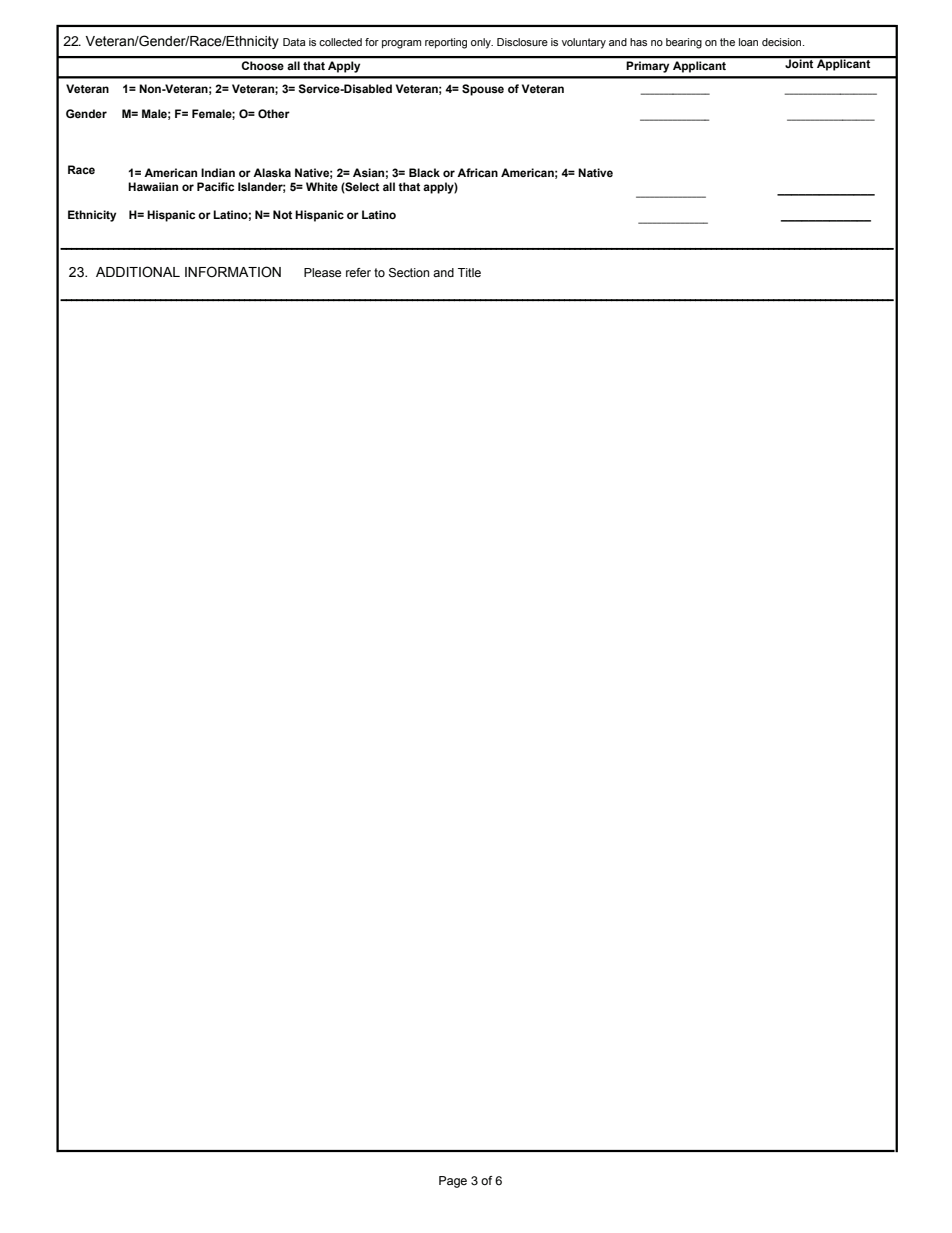 This document has height=1233, width=952. Describe the element at coordinates (453, 1182) in the document. I see `Page` at that location.
